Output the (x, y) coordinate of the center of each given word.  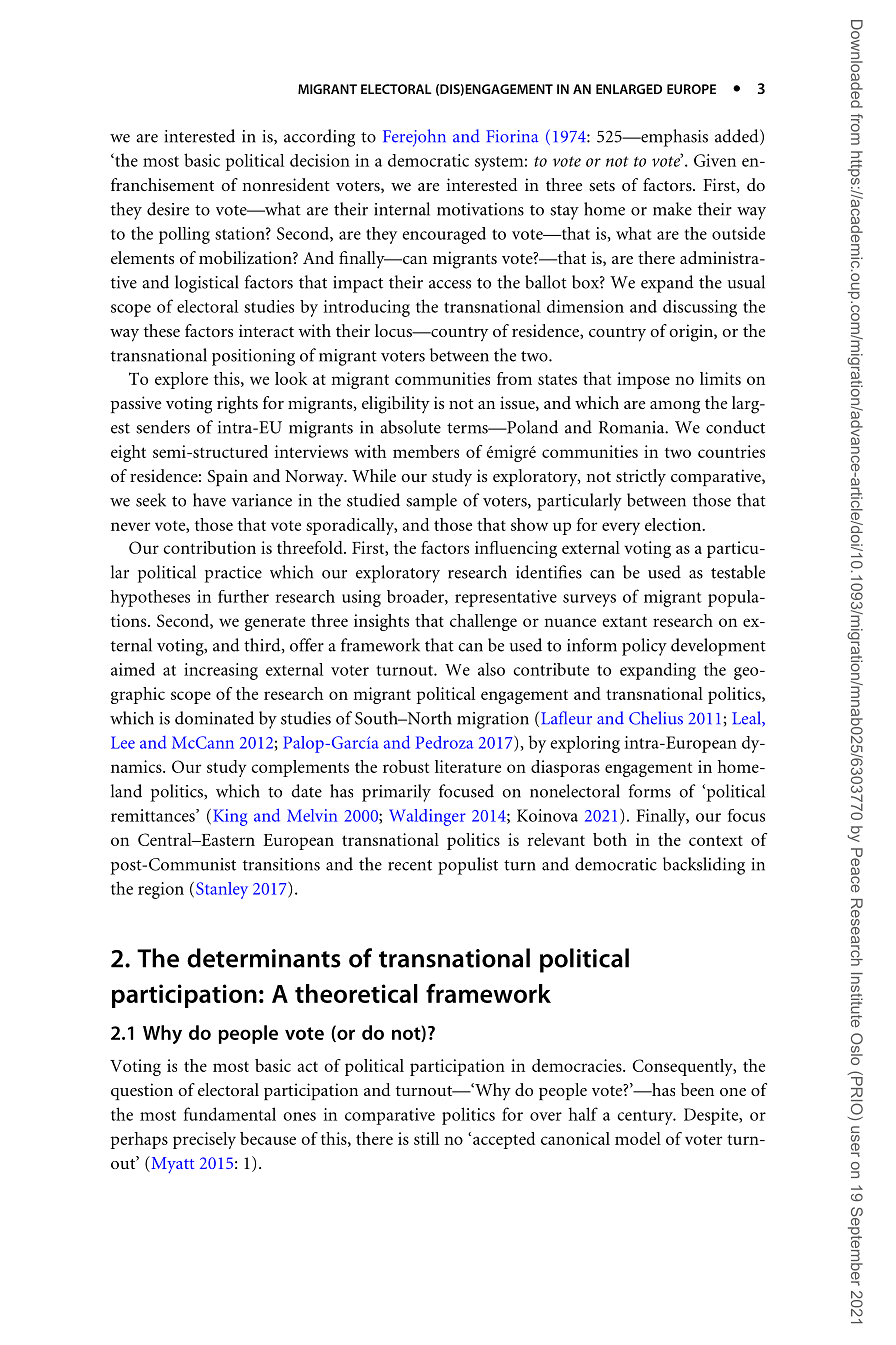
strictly (641, 478)
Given (715, 160)
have (209, 500)
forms (649, 791)
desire (168, 209)
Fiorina (512, 136)
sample (431, 502)
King (230, 817)
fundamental (230, 1114)
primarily (396, 793)
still (426, 1138)
